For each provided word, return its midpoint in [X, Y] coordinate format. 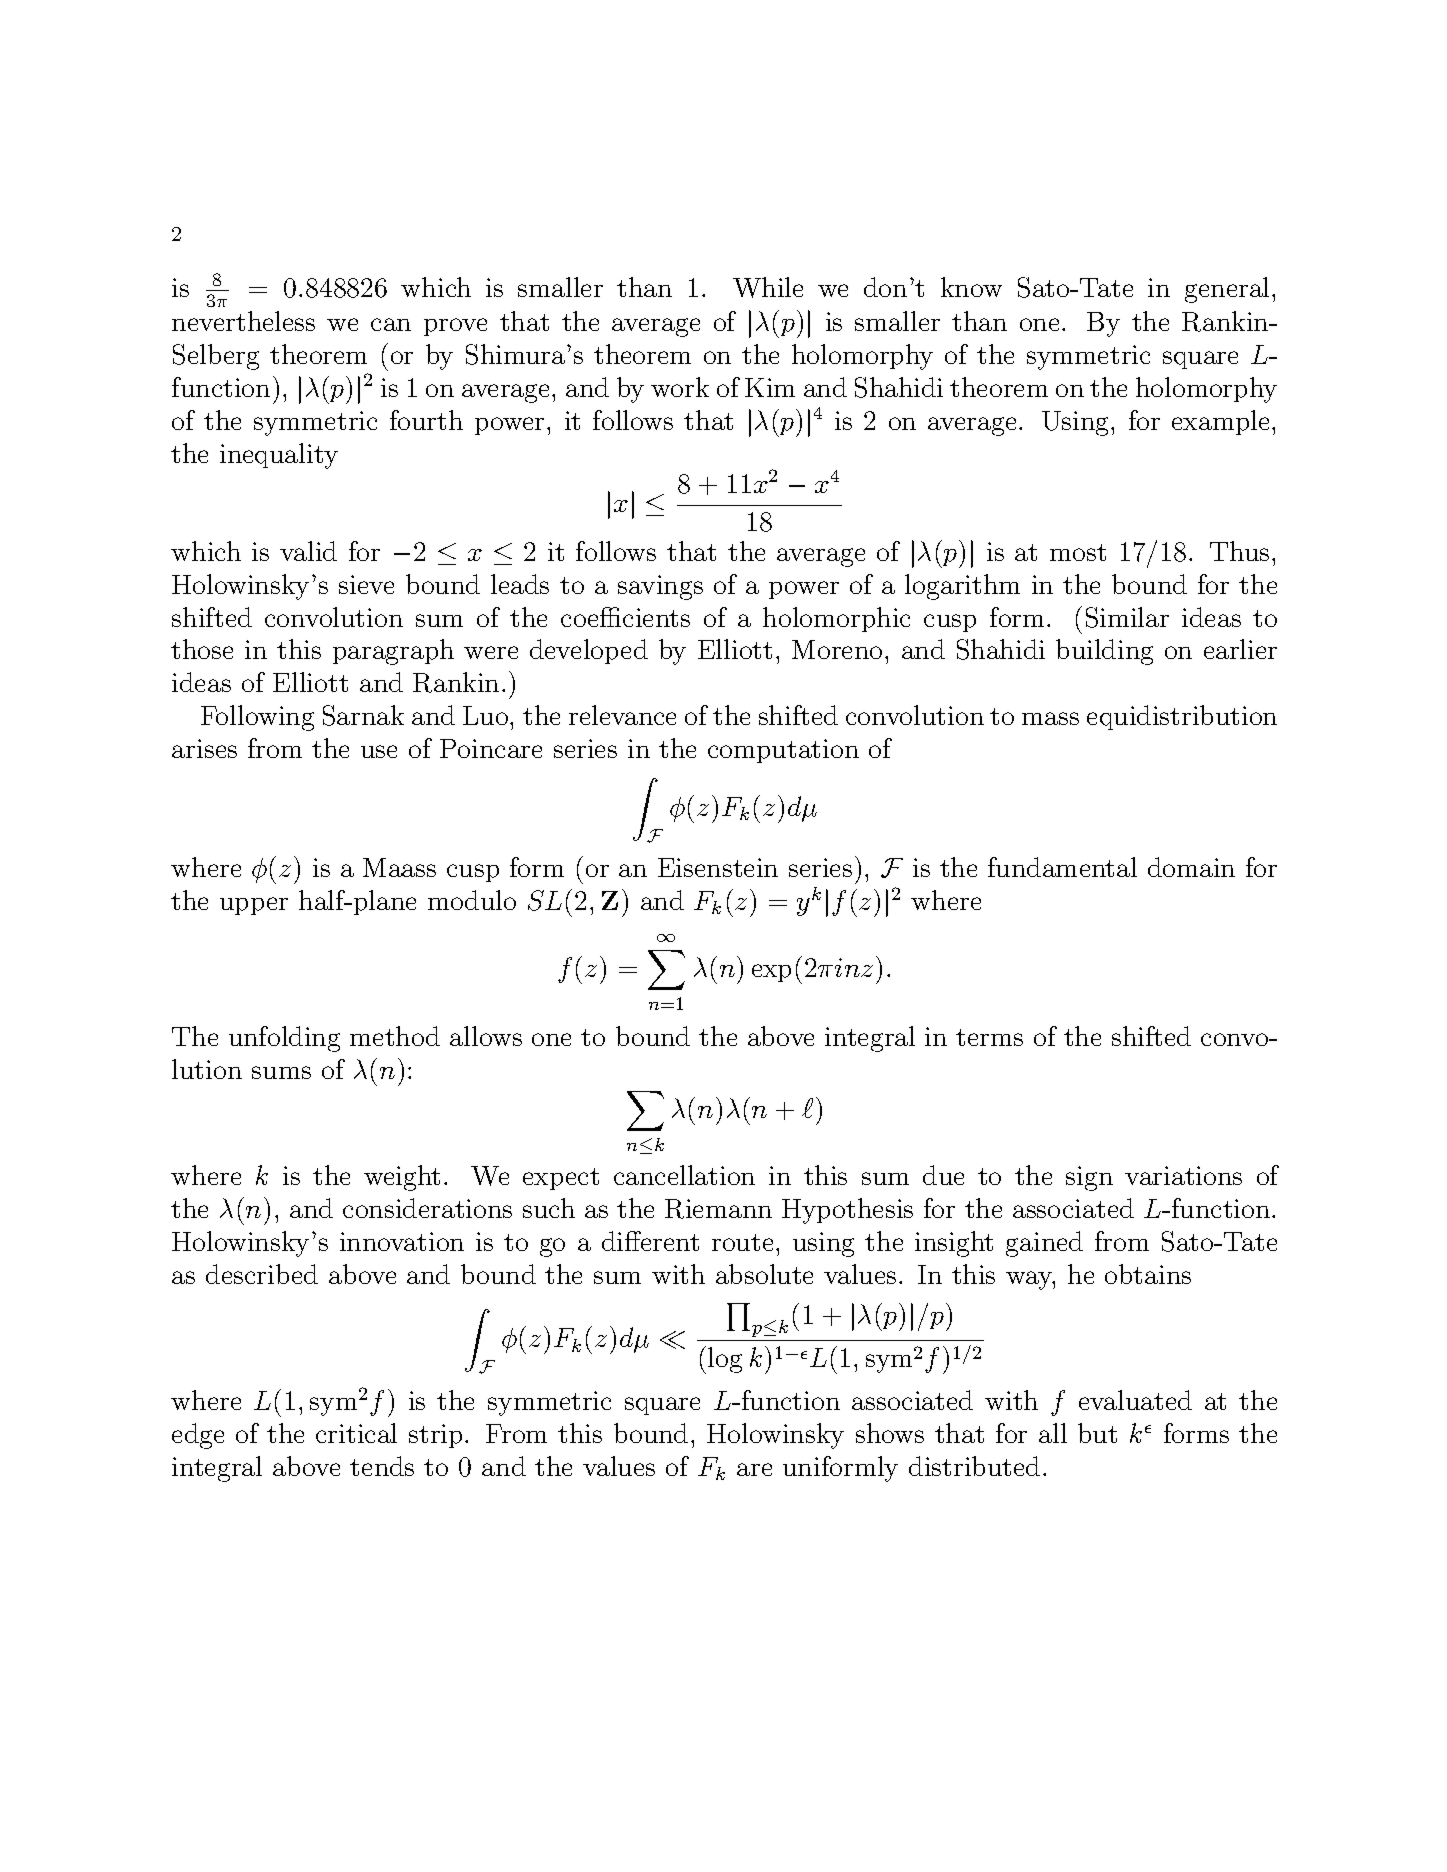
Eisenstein [718, 867]
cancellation [684, 1175]
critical [356, 1433]
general [1227, 290]
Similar [1127, 617]
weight [402, 1178]
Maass [399, 867]
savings [660, 587]
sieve [366, 584]
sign [1089, 1178]
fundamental [1062, 867]
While [768, 287]
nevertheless [243, 321]
